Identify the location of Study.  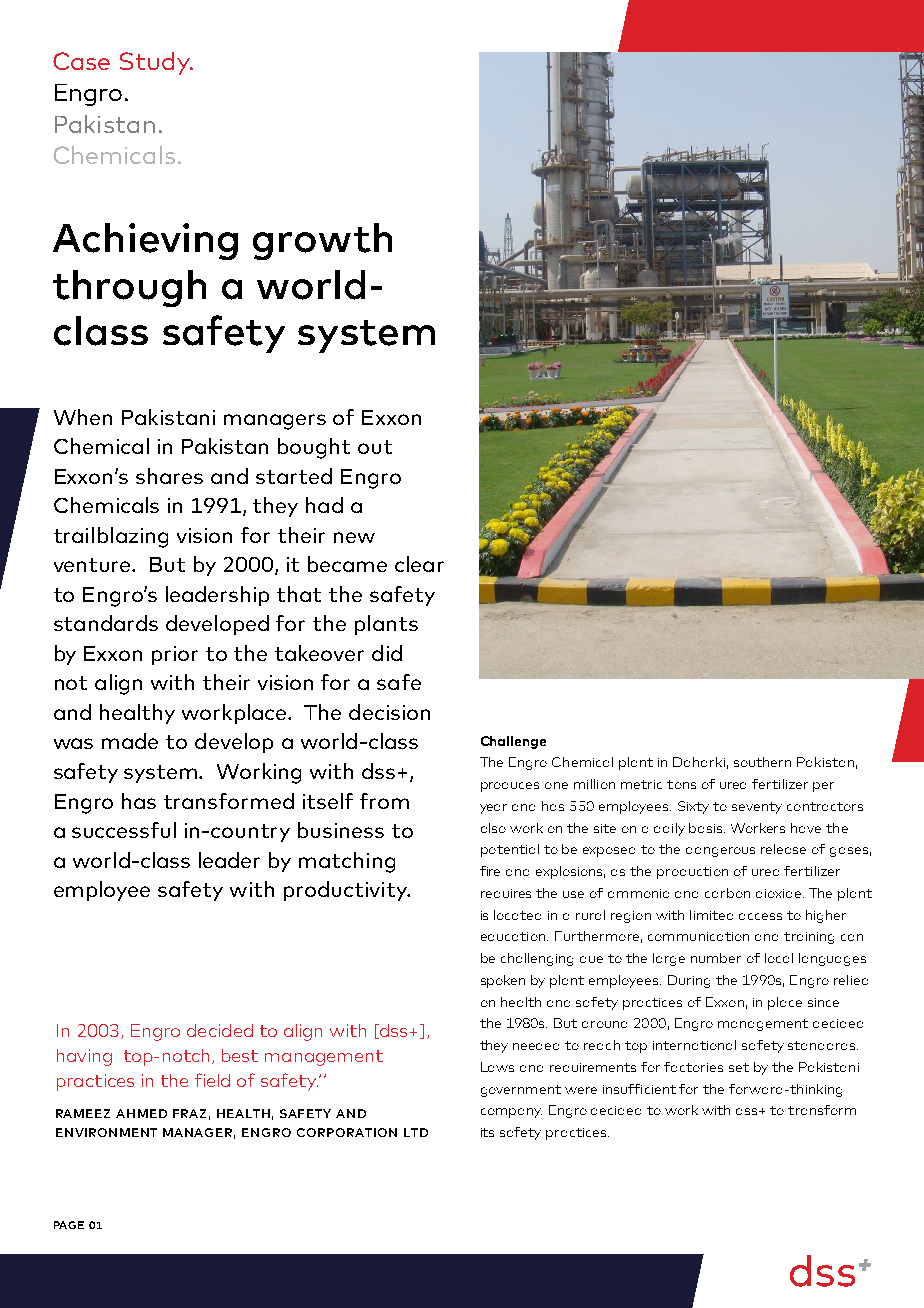
(156, 63).
